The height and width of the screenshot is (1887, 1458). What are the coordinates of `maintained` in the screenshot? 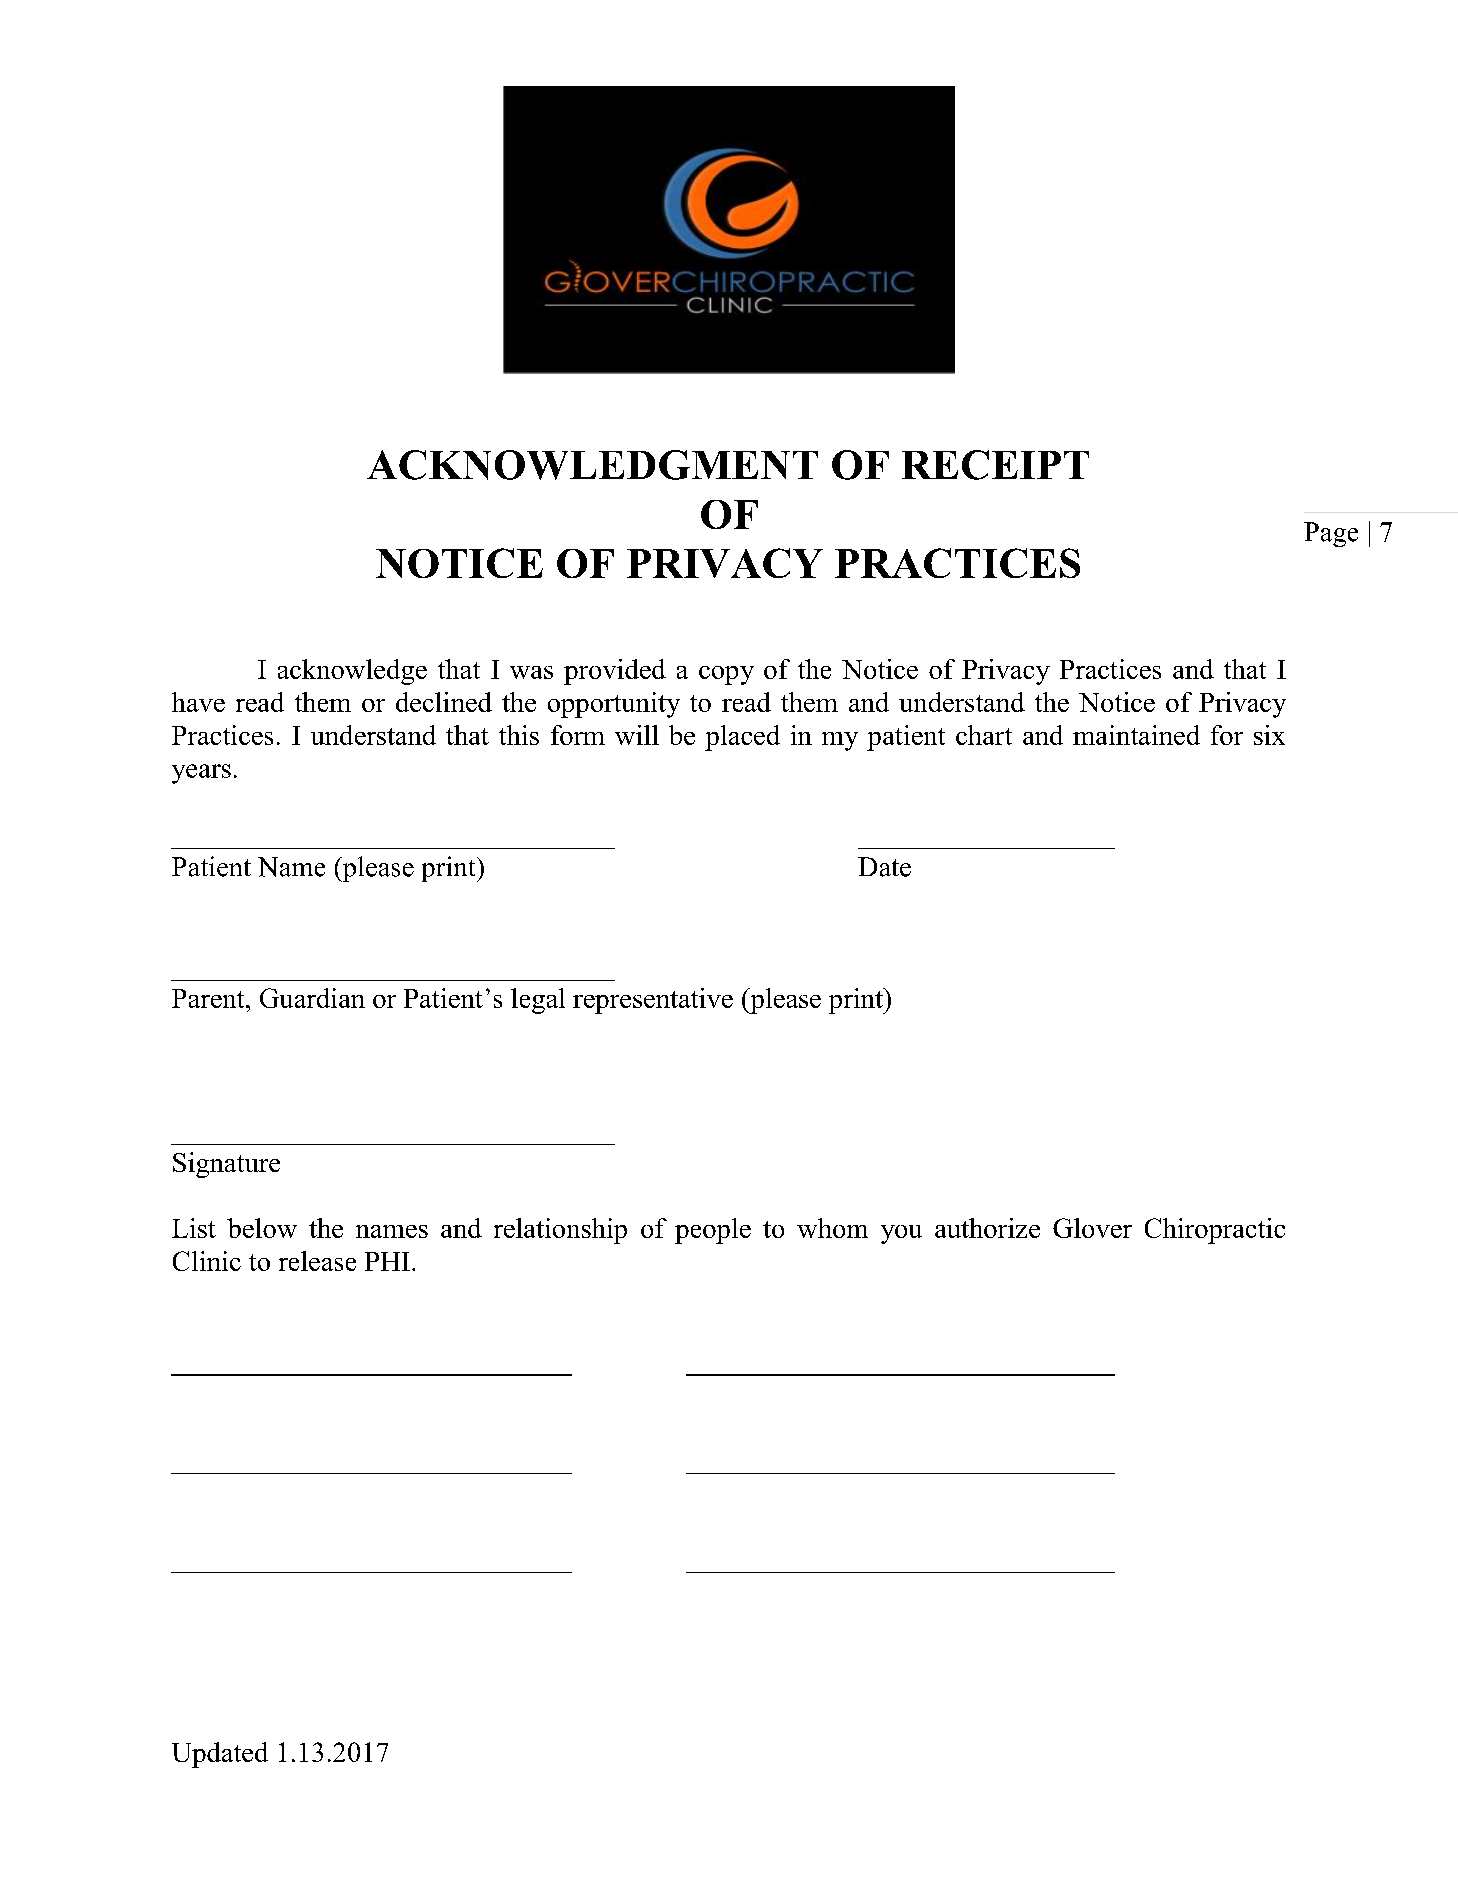 It's located at (1136, 735).
